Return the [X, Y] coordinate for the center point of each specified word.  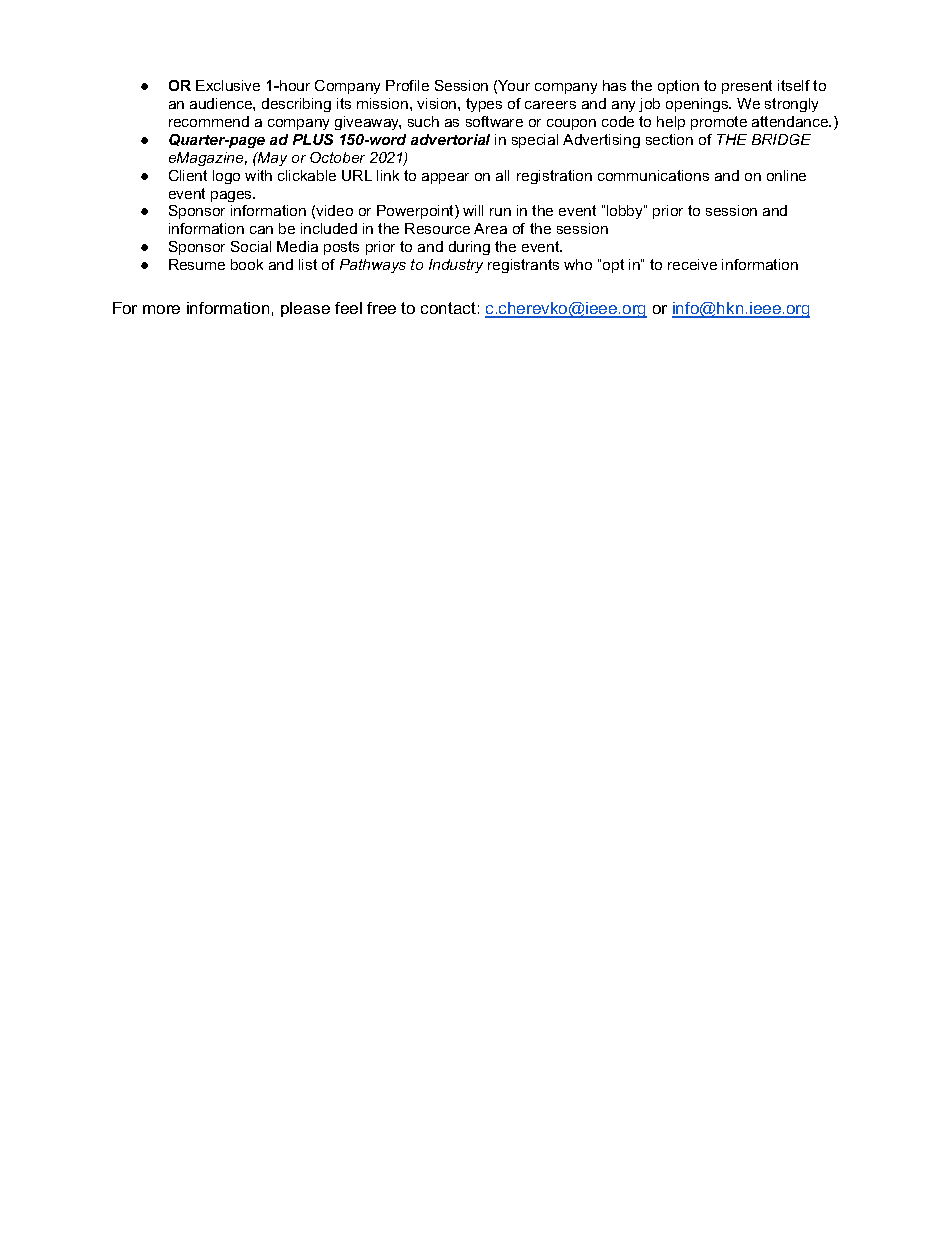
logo [226, 177]
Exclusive [228, 85]
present [747, 87]
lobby [626, 212]
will [473, 210]
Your [514, 85]
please [305, 309]
